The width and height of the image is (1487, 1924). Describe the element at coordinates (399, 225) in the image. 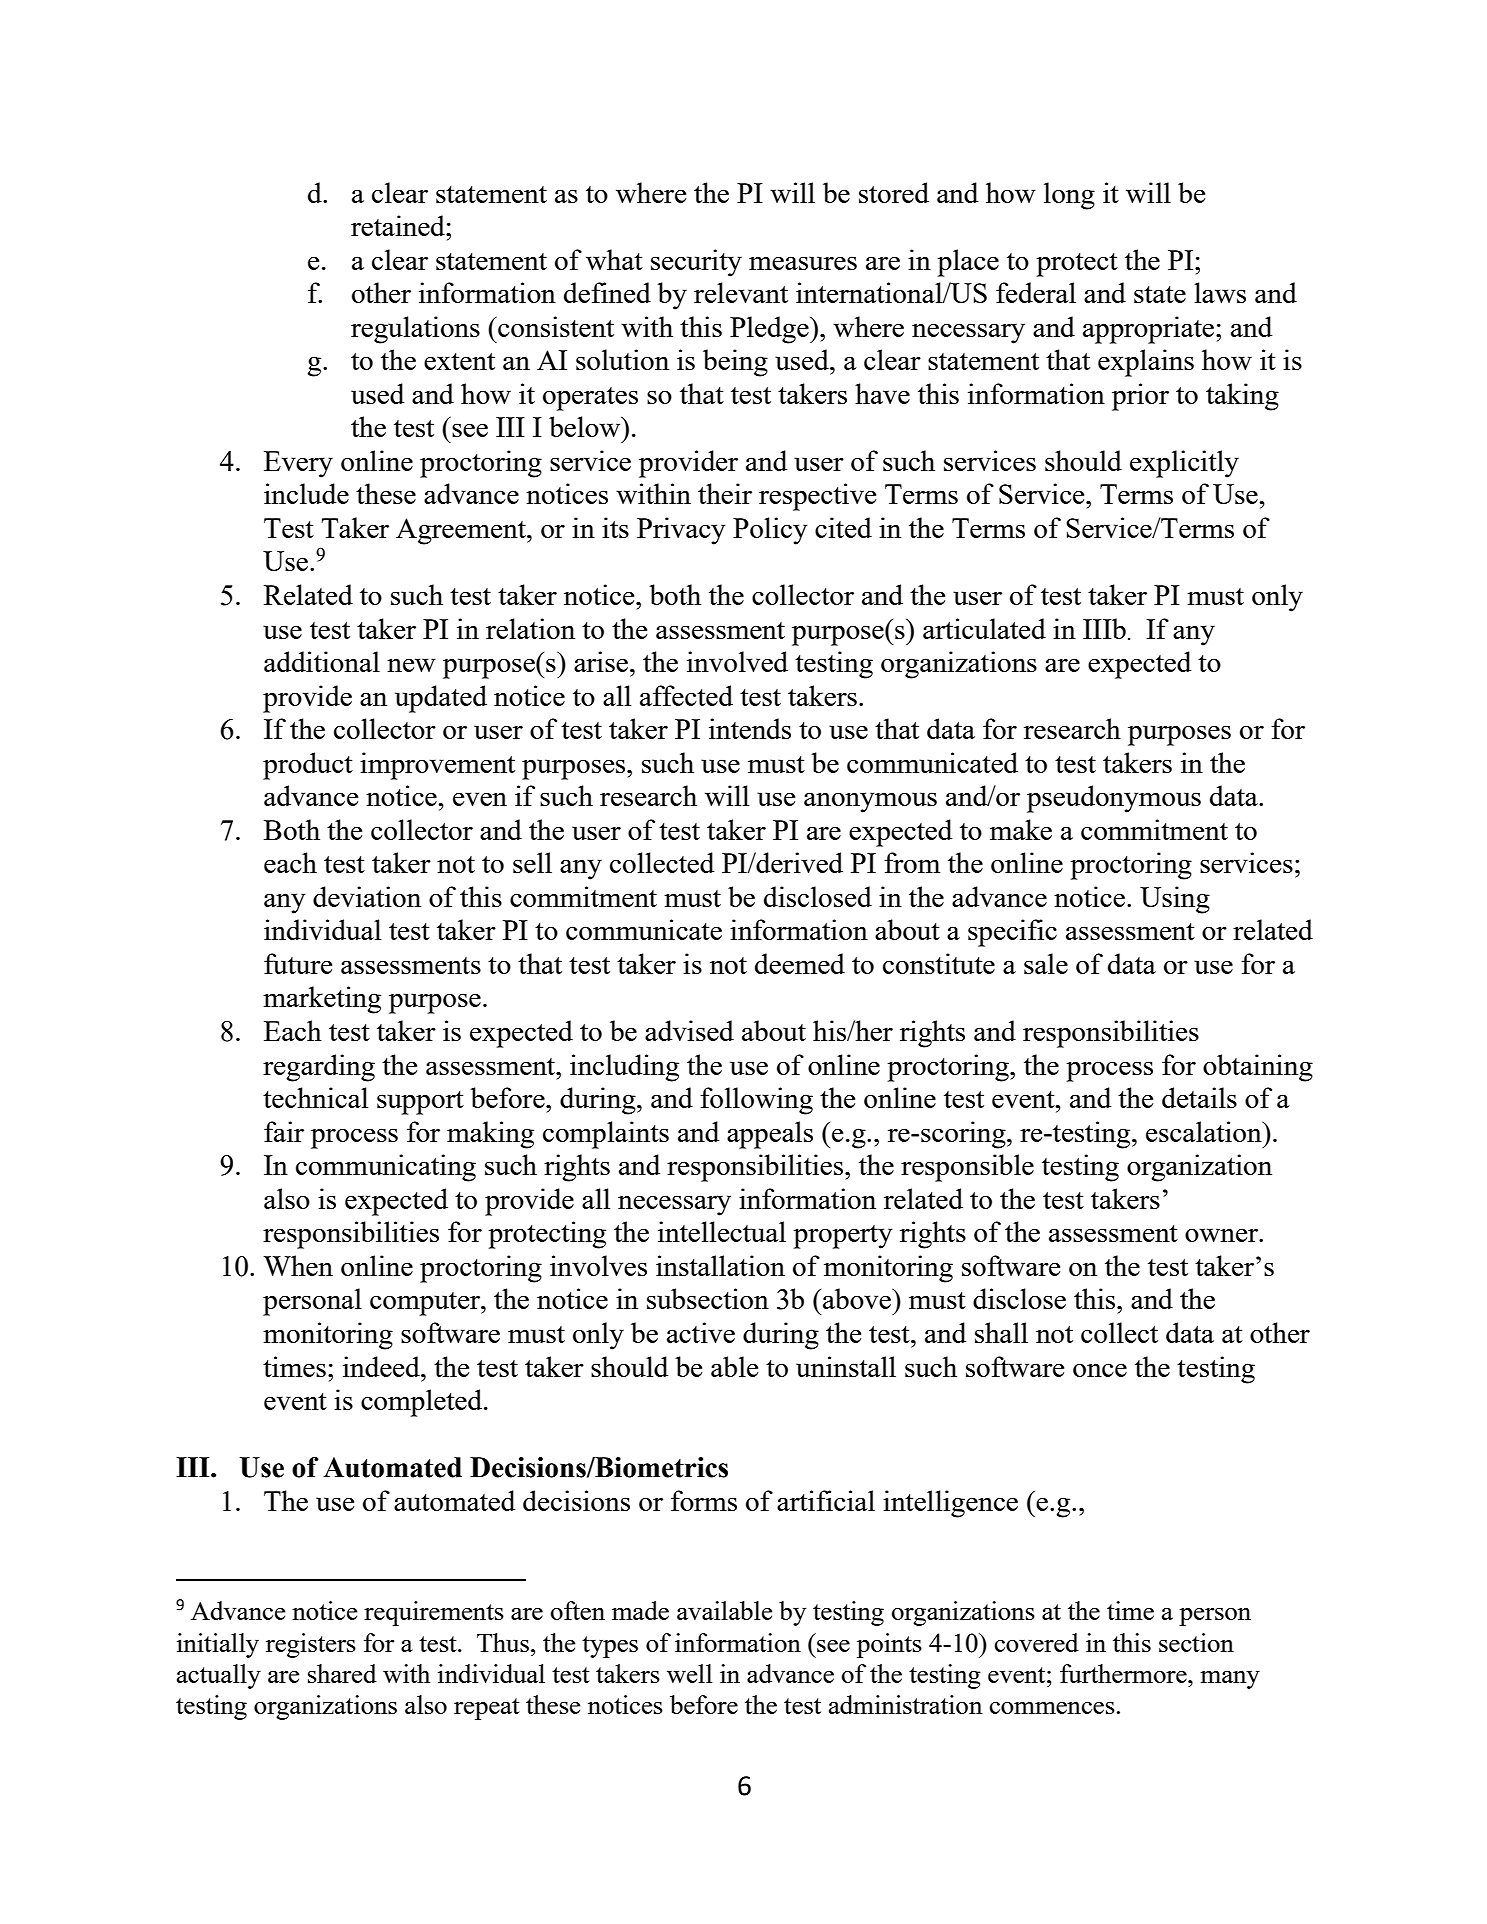

I see `retained` at that location.
